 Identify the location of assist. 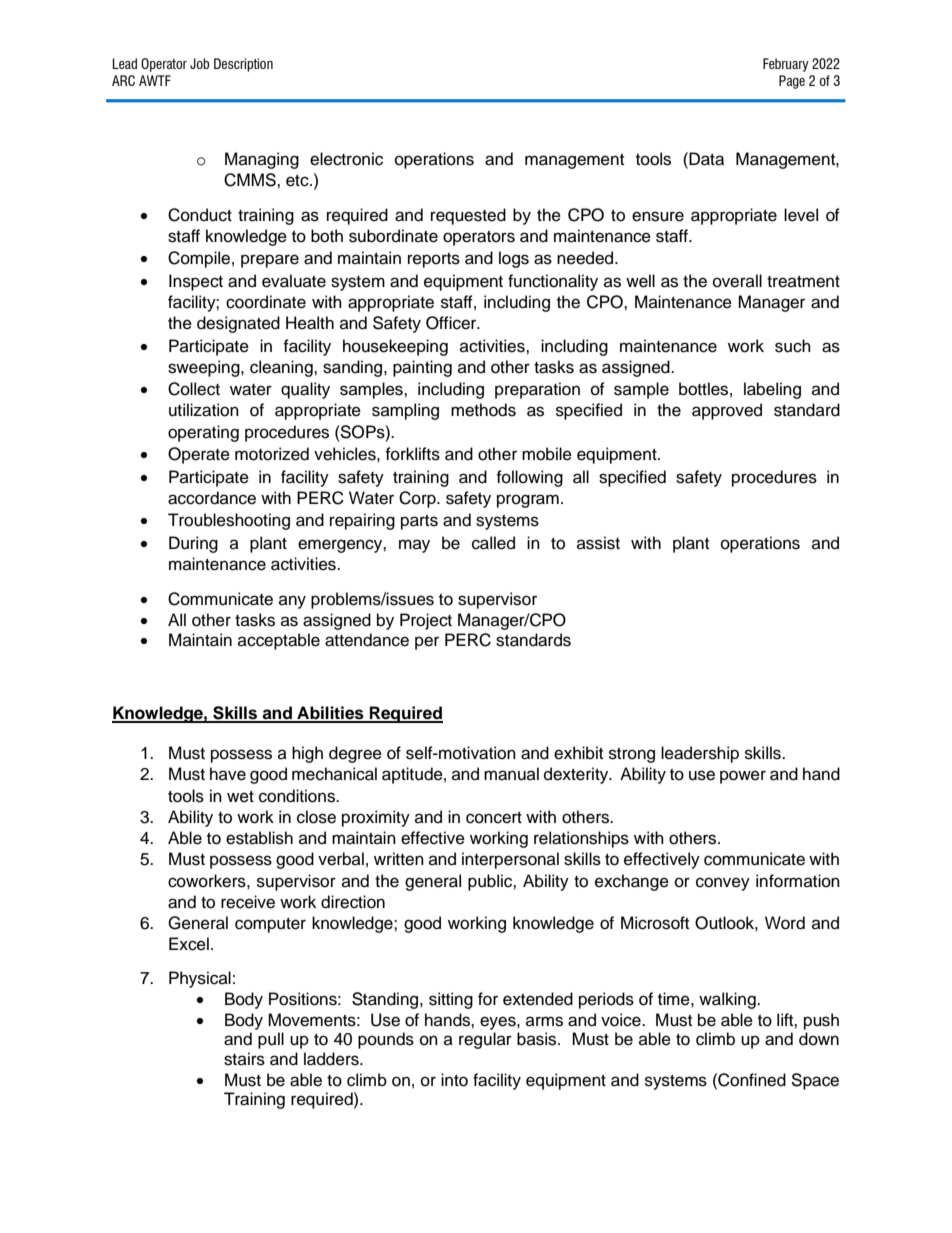
(598, 543).
